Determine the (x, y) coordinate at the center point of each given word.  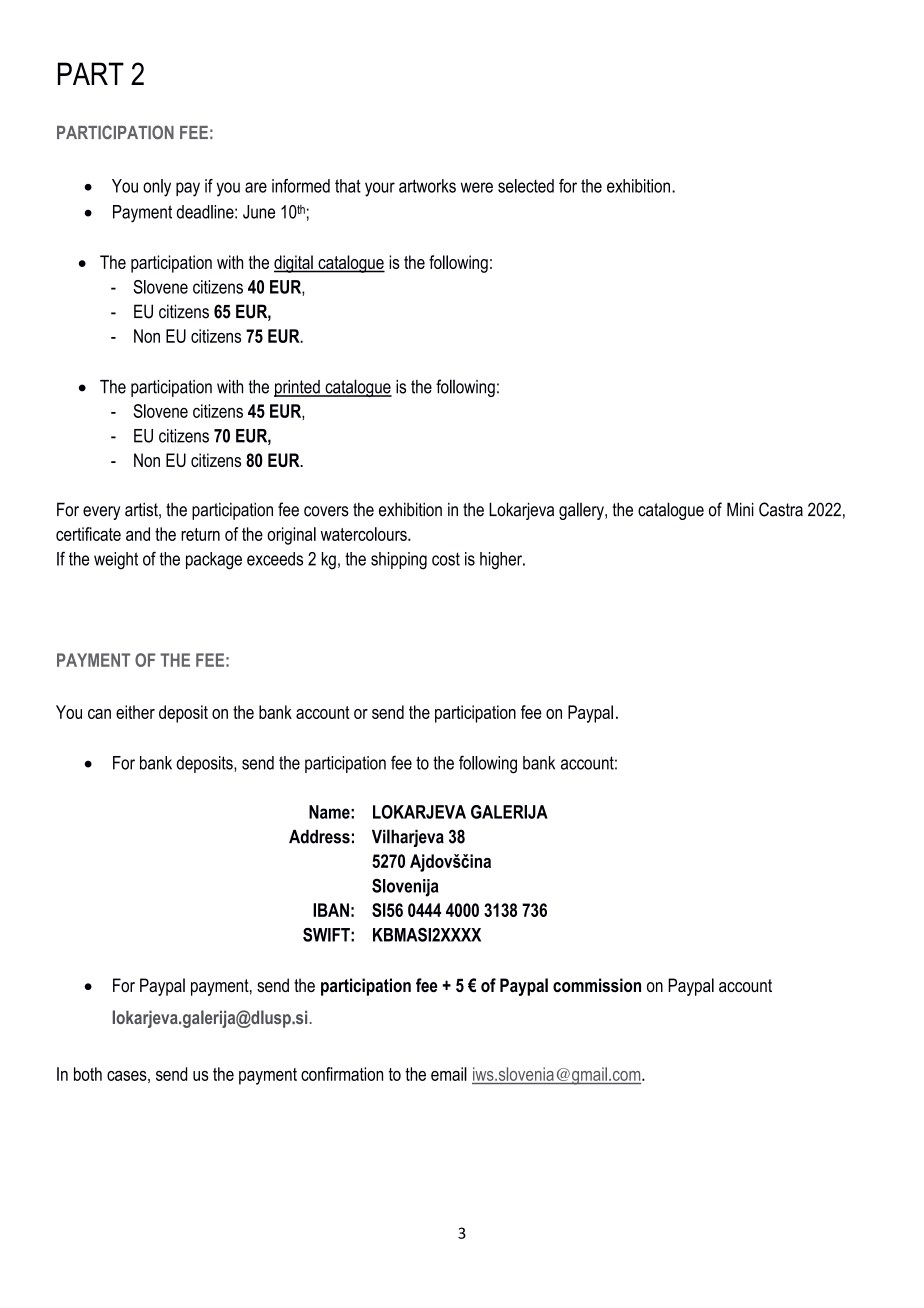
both (88, 1074)
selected (526, 186)
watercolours (365, 534)
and (138, 534)
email (449, 1074)
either (135, 712)
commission (597, 985)
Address (319, 836)
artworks (427, 186)
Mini (740, 509)
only (157, 188)
